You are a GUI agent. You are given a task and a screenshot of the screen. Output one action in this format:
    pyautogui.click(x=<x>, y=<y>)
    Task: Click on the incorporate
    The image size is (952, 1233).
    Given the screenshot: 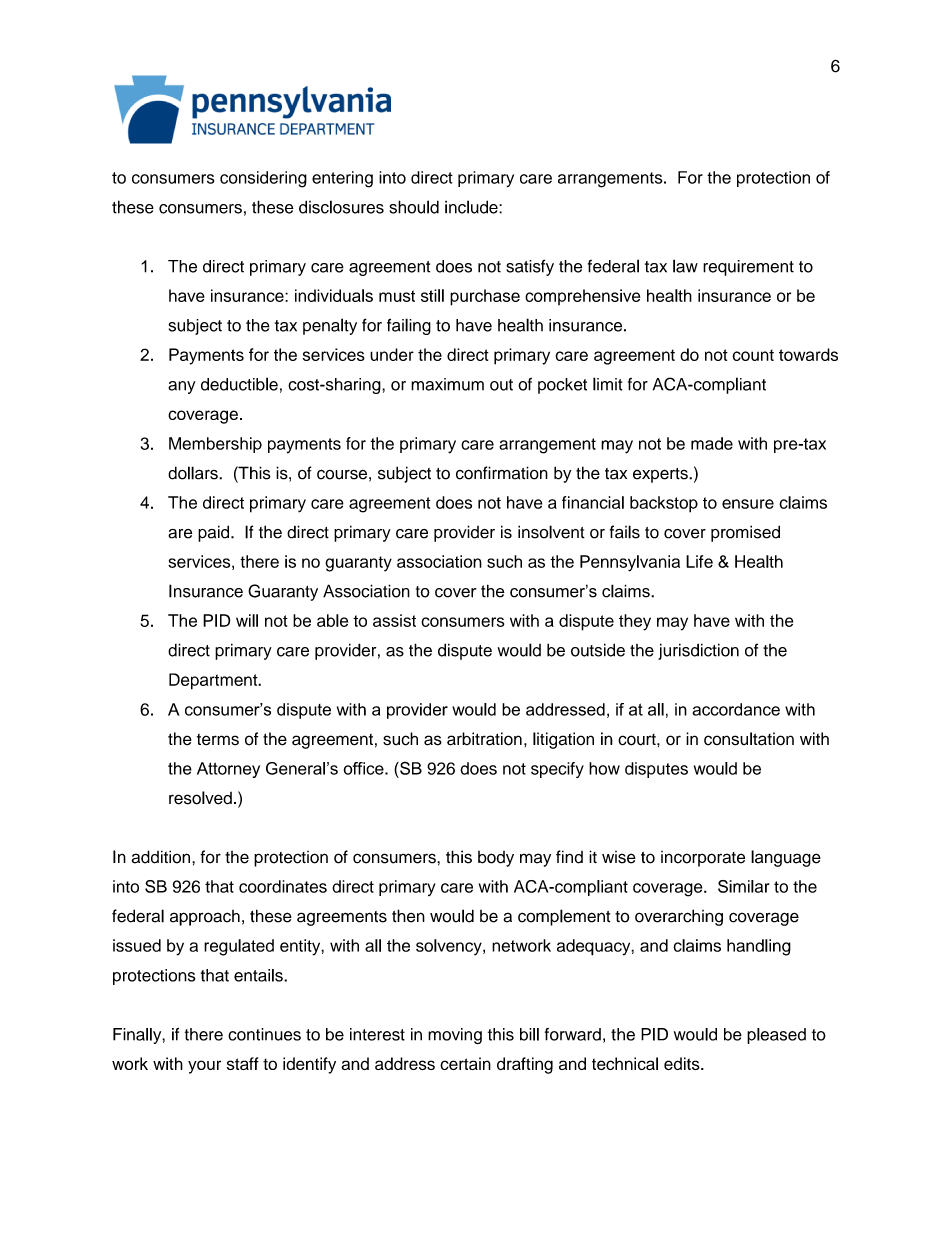 What is the action you would take?
    pyautogui.click(x=703, y=859)
